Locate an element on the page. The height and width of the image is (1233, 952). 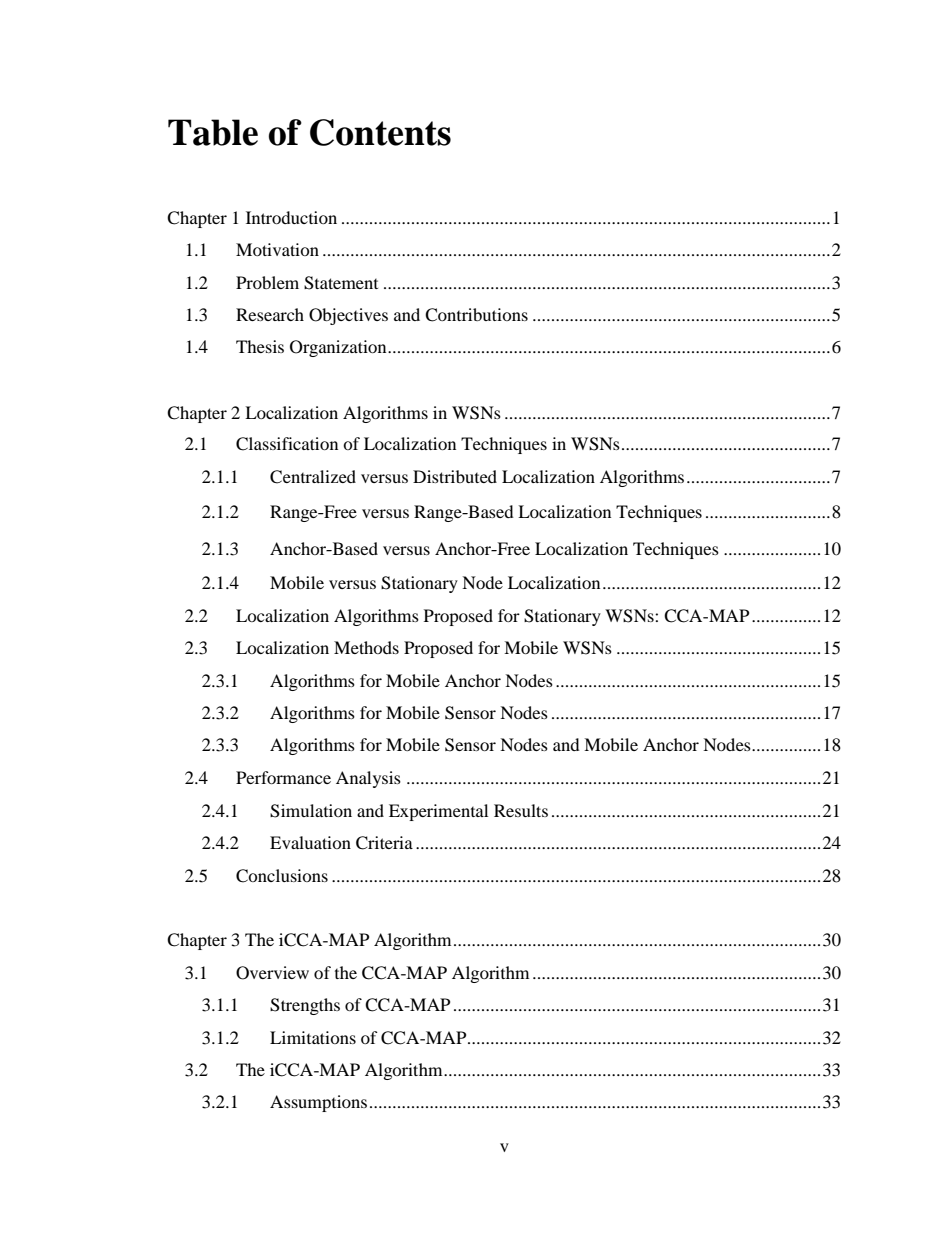
Contributions is located at coordinates (476, 315).
